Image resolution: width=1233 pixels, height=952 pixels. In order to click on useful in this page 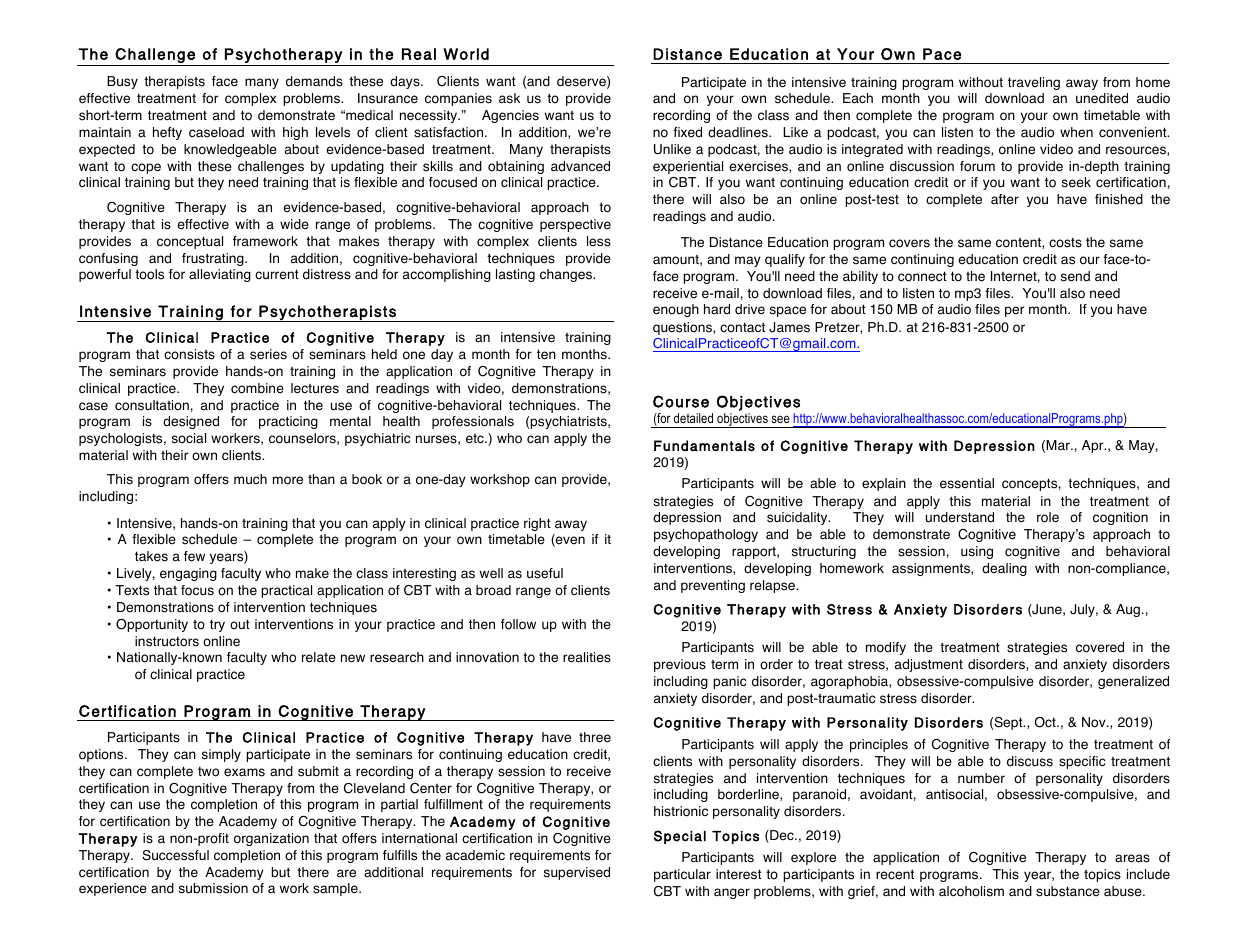, I will do `click(545, 573)`.
